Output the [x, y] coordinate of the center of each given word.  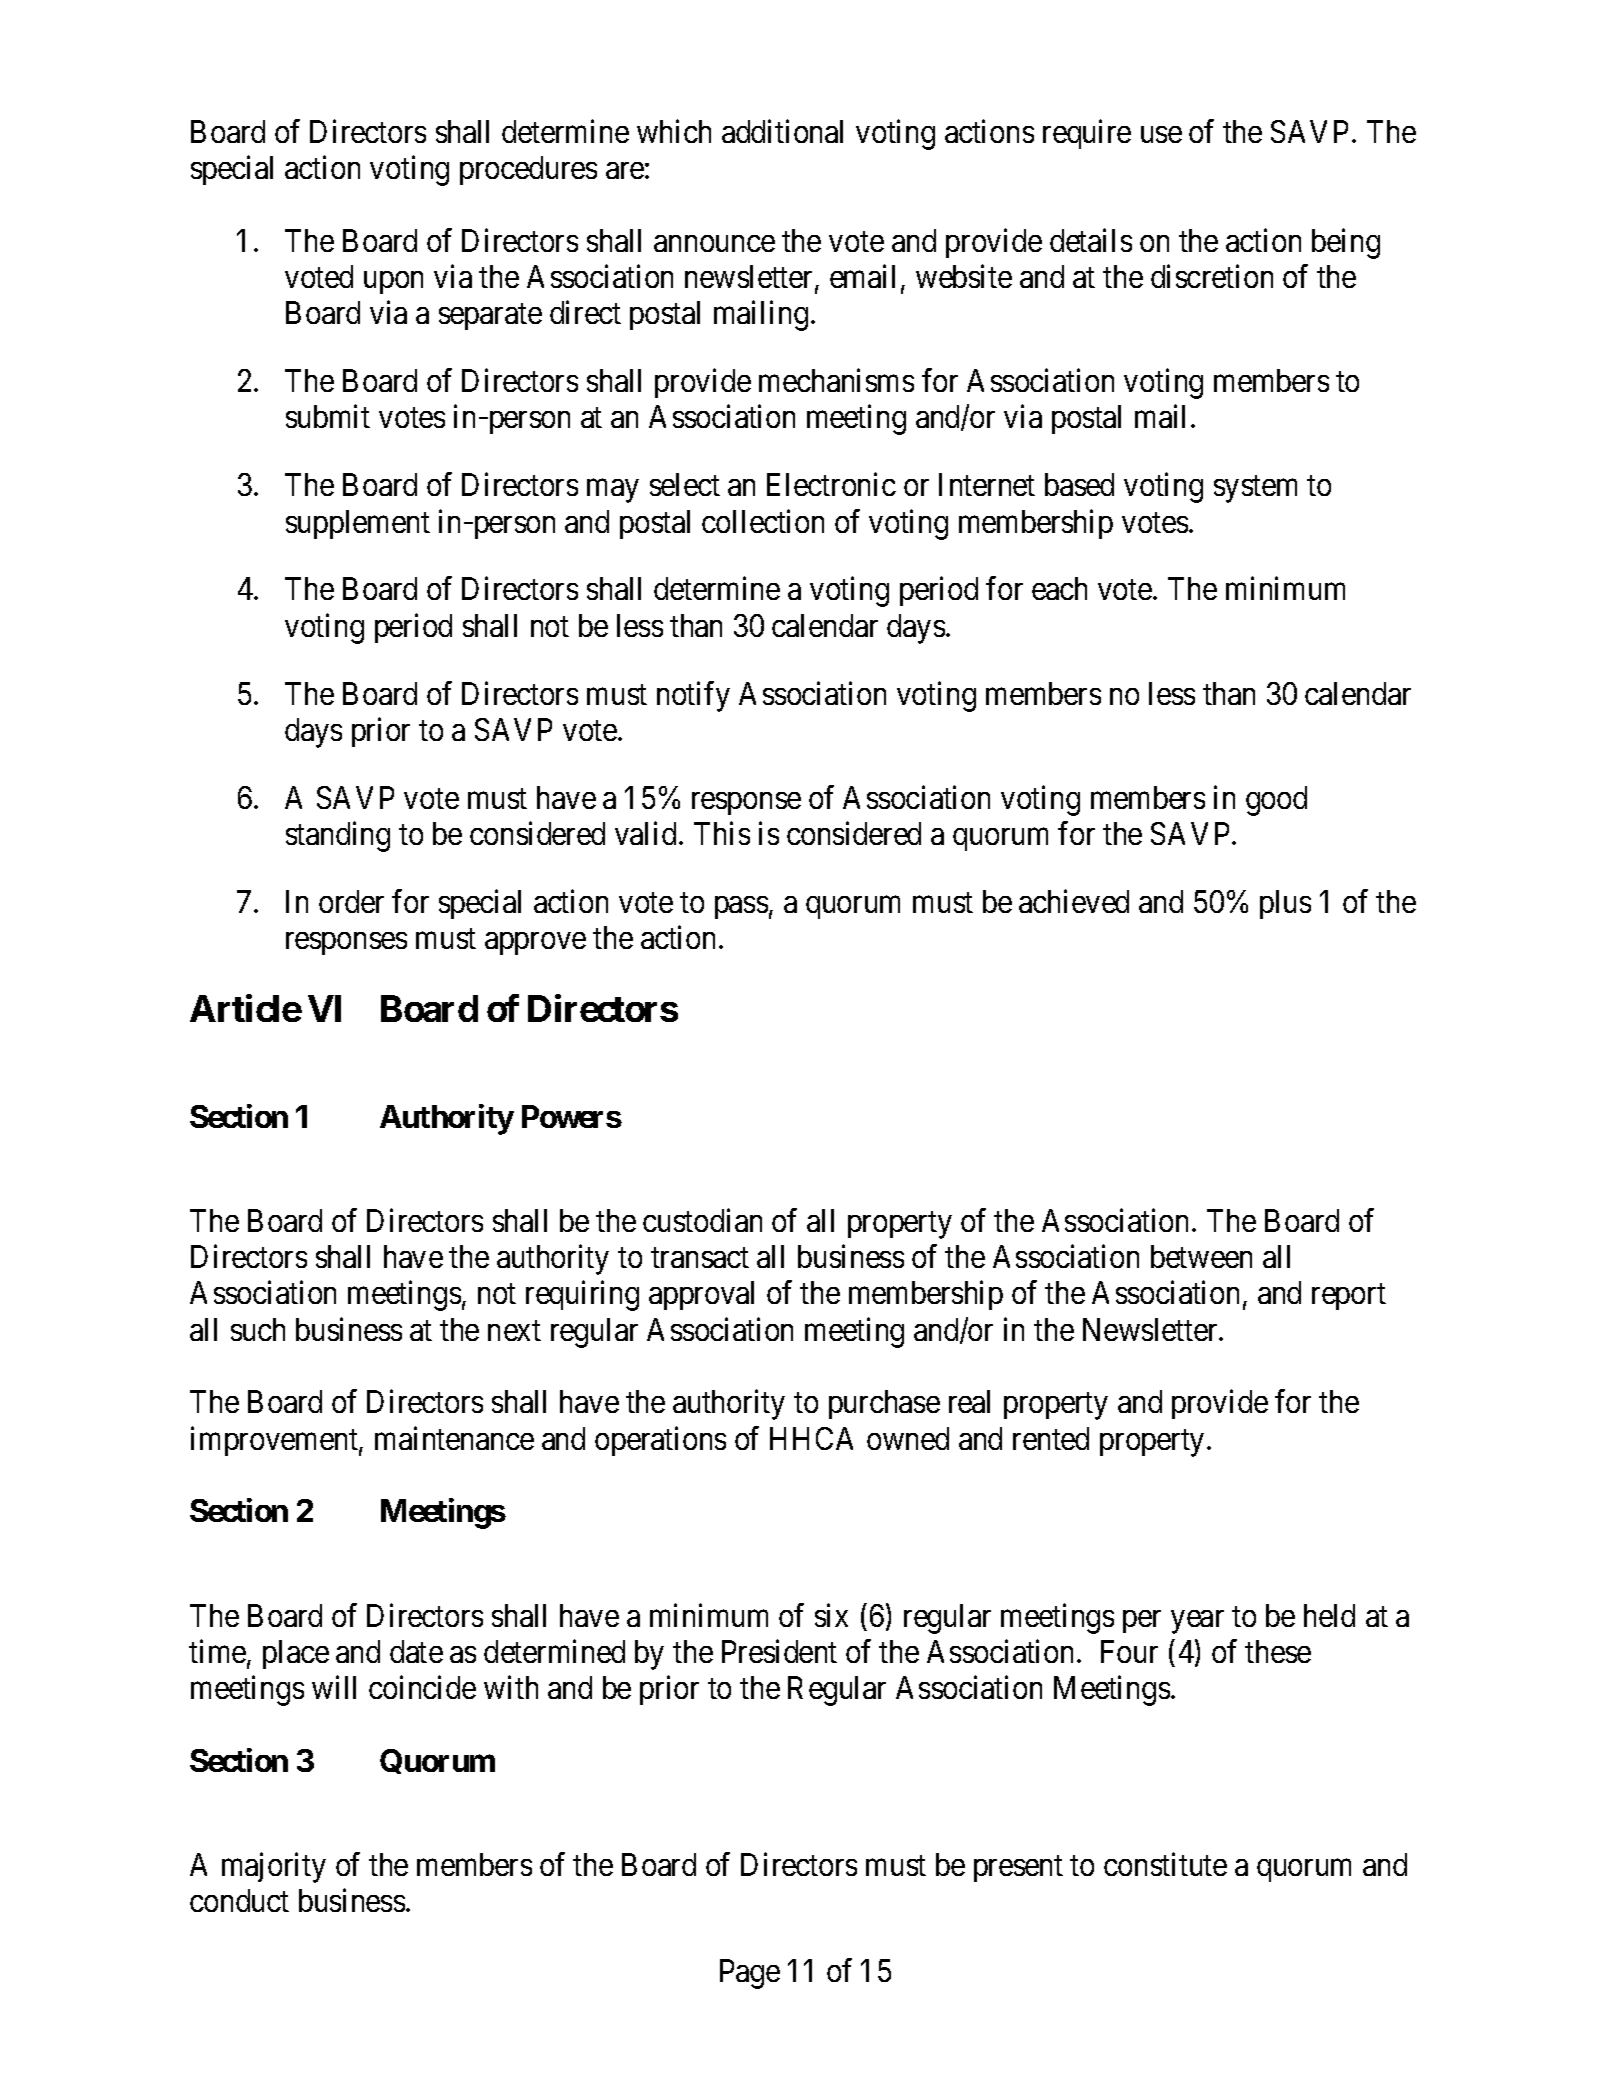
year [1197, 1622]
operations [660, 1441]
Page [750, 1974]
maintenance [454, 1438]
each [1059, 588]
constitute [1165, 1864]
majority [274, 1867]
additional [782, 131]
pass [741, 908]
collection [763, 521]
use [1161, 134]
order [351, 901]
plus [1285, 904]
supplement [358, 524]
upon [393, 282]
